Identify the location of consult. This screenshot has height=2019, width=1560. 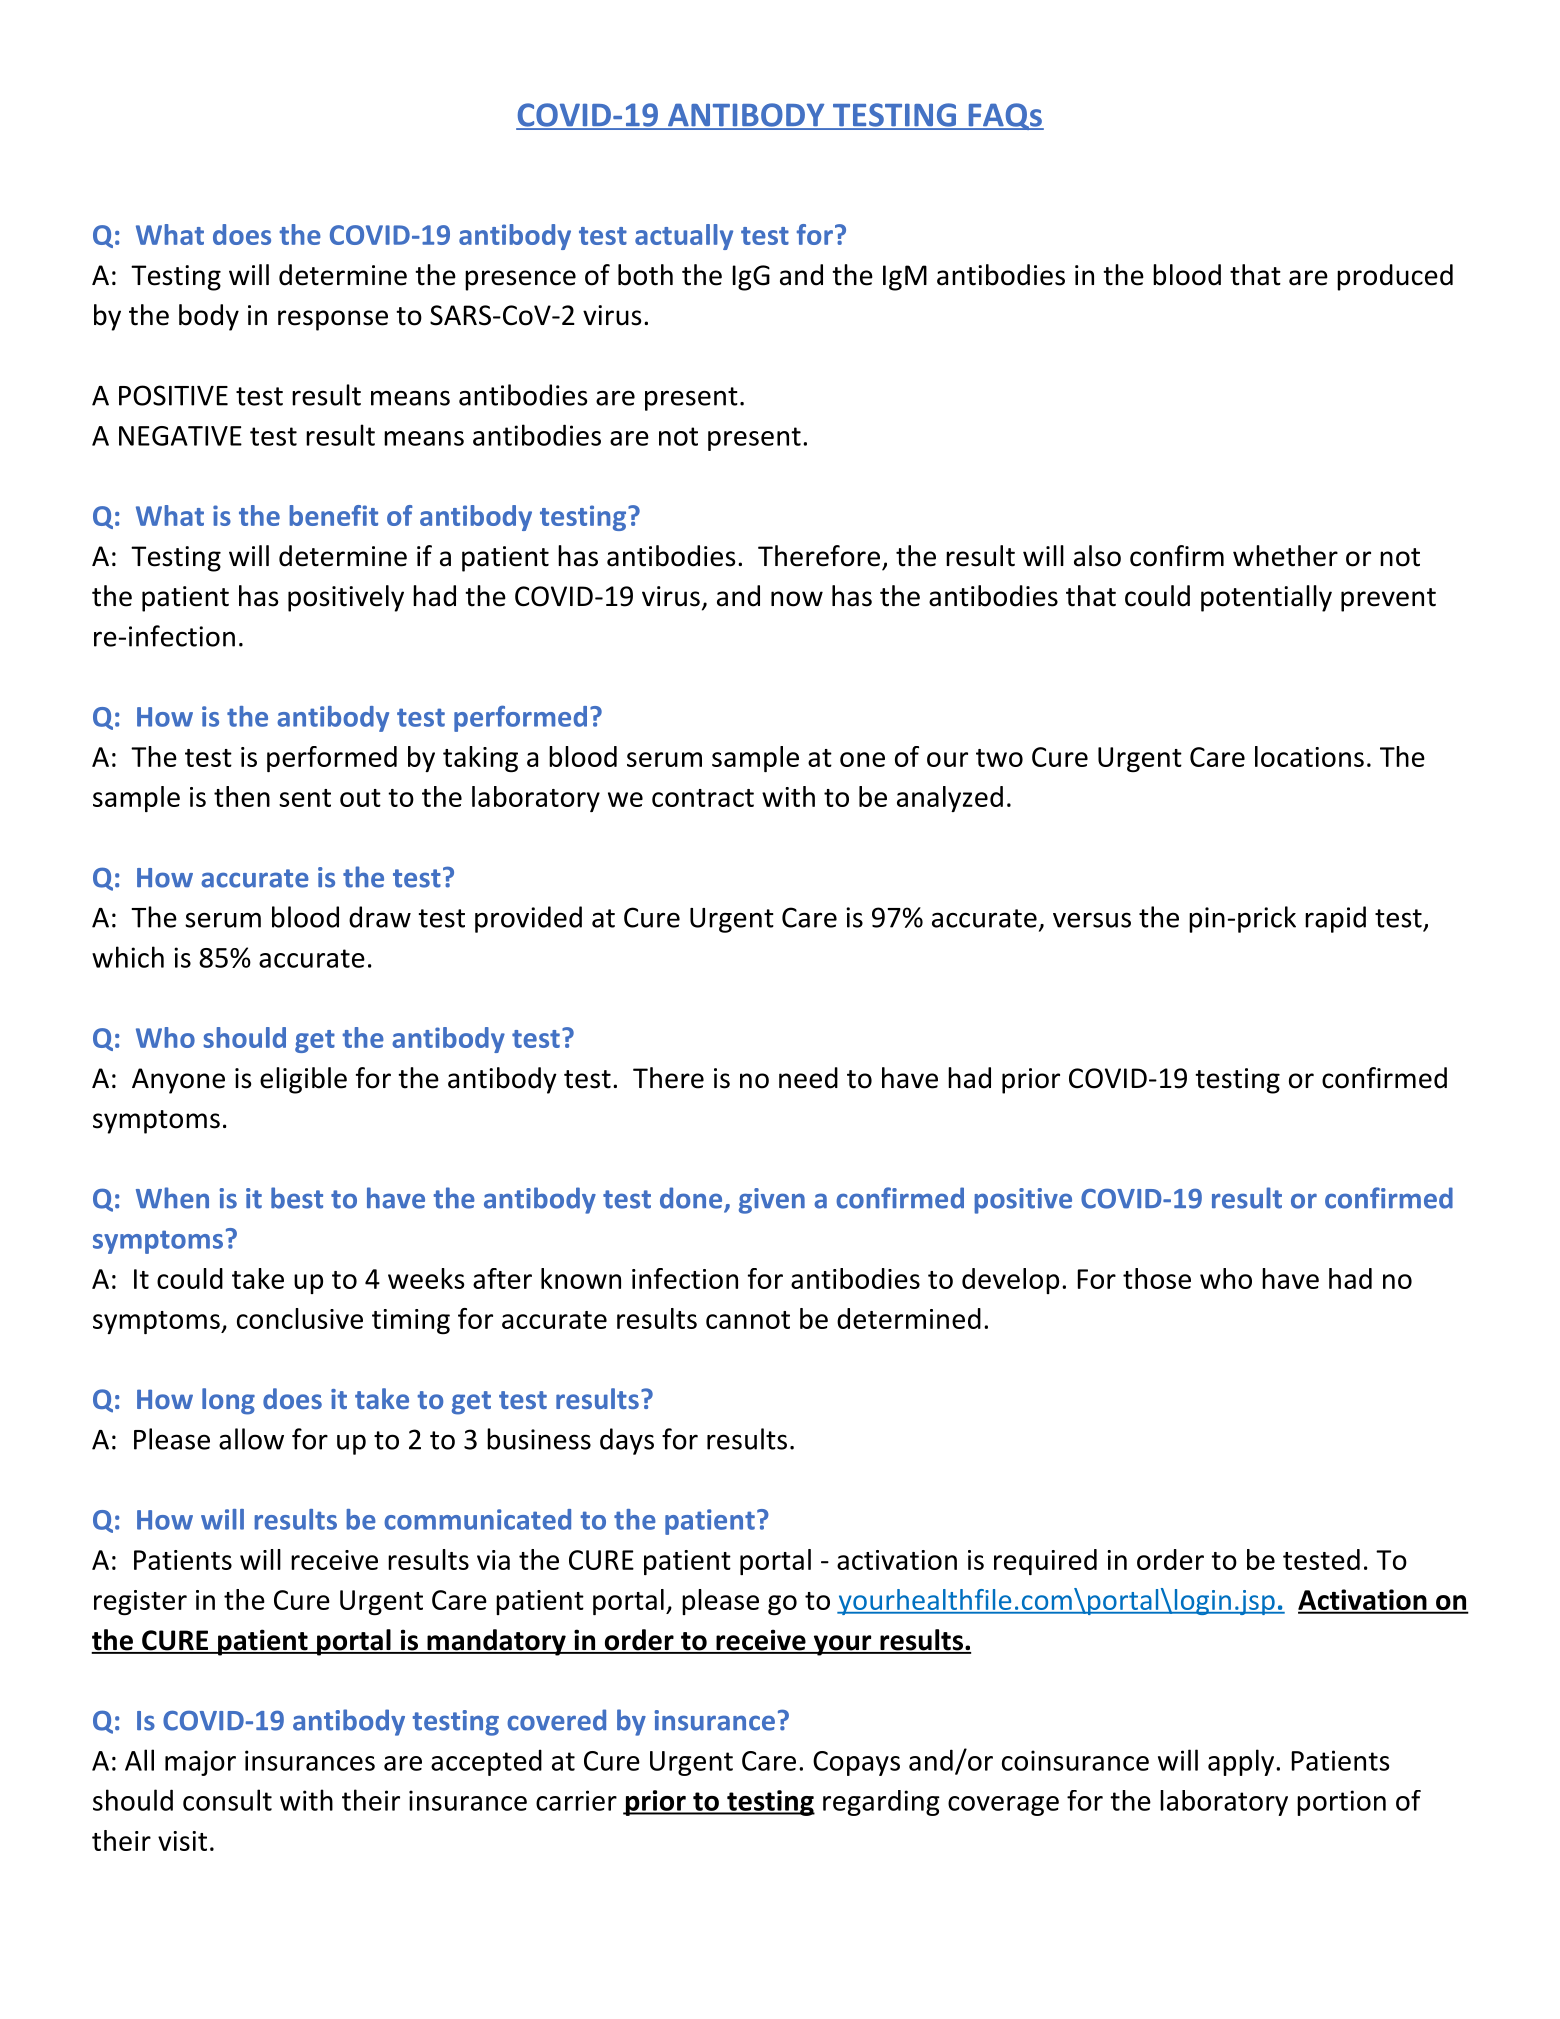
(227, 1800).
